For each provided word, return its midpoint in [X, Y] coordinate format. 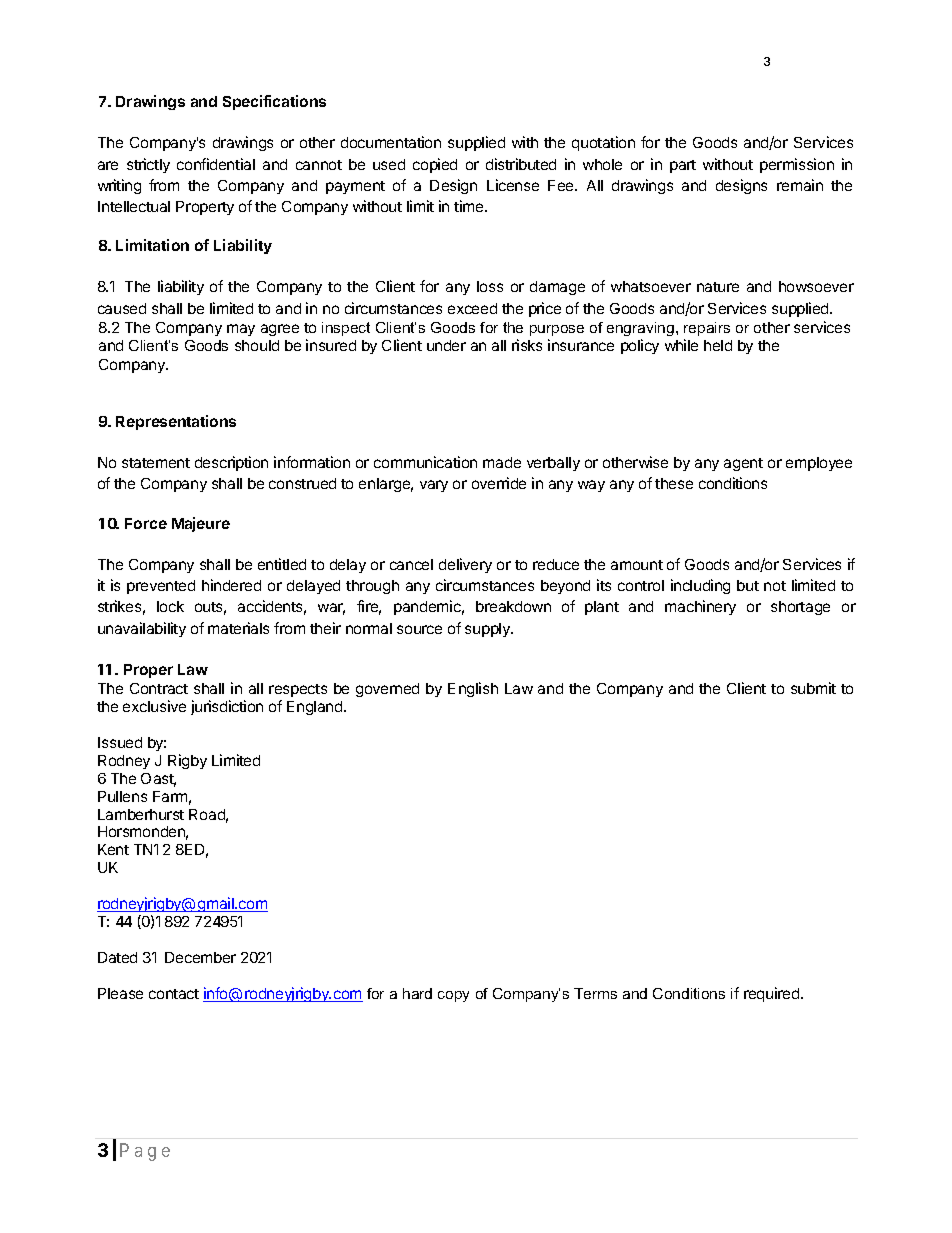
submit [813, 688]
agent [743, 464]
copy [453, 996]
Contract [159, 688]
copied [435, 165]
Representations [176, 422]
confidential [216, 164]
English [473, 689]
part [683, 166]
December [200, 957]
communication [425, 462]
